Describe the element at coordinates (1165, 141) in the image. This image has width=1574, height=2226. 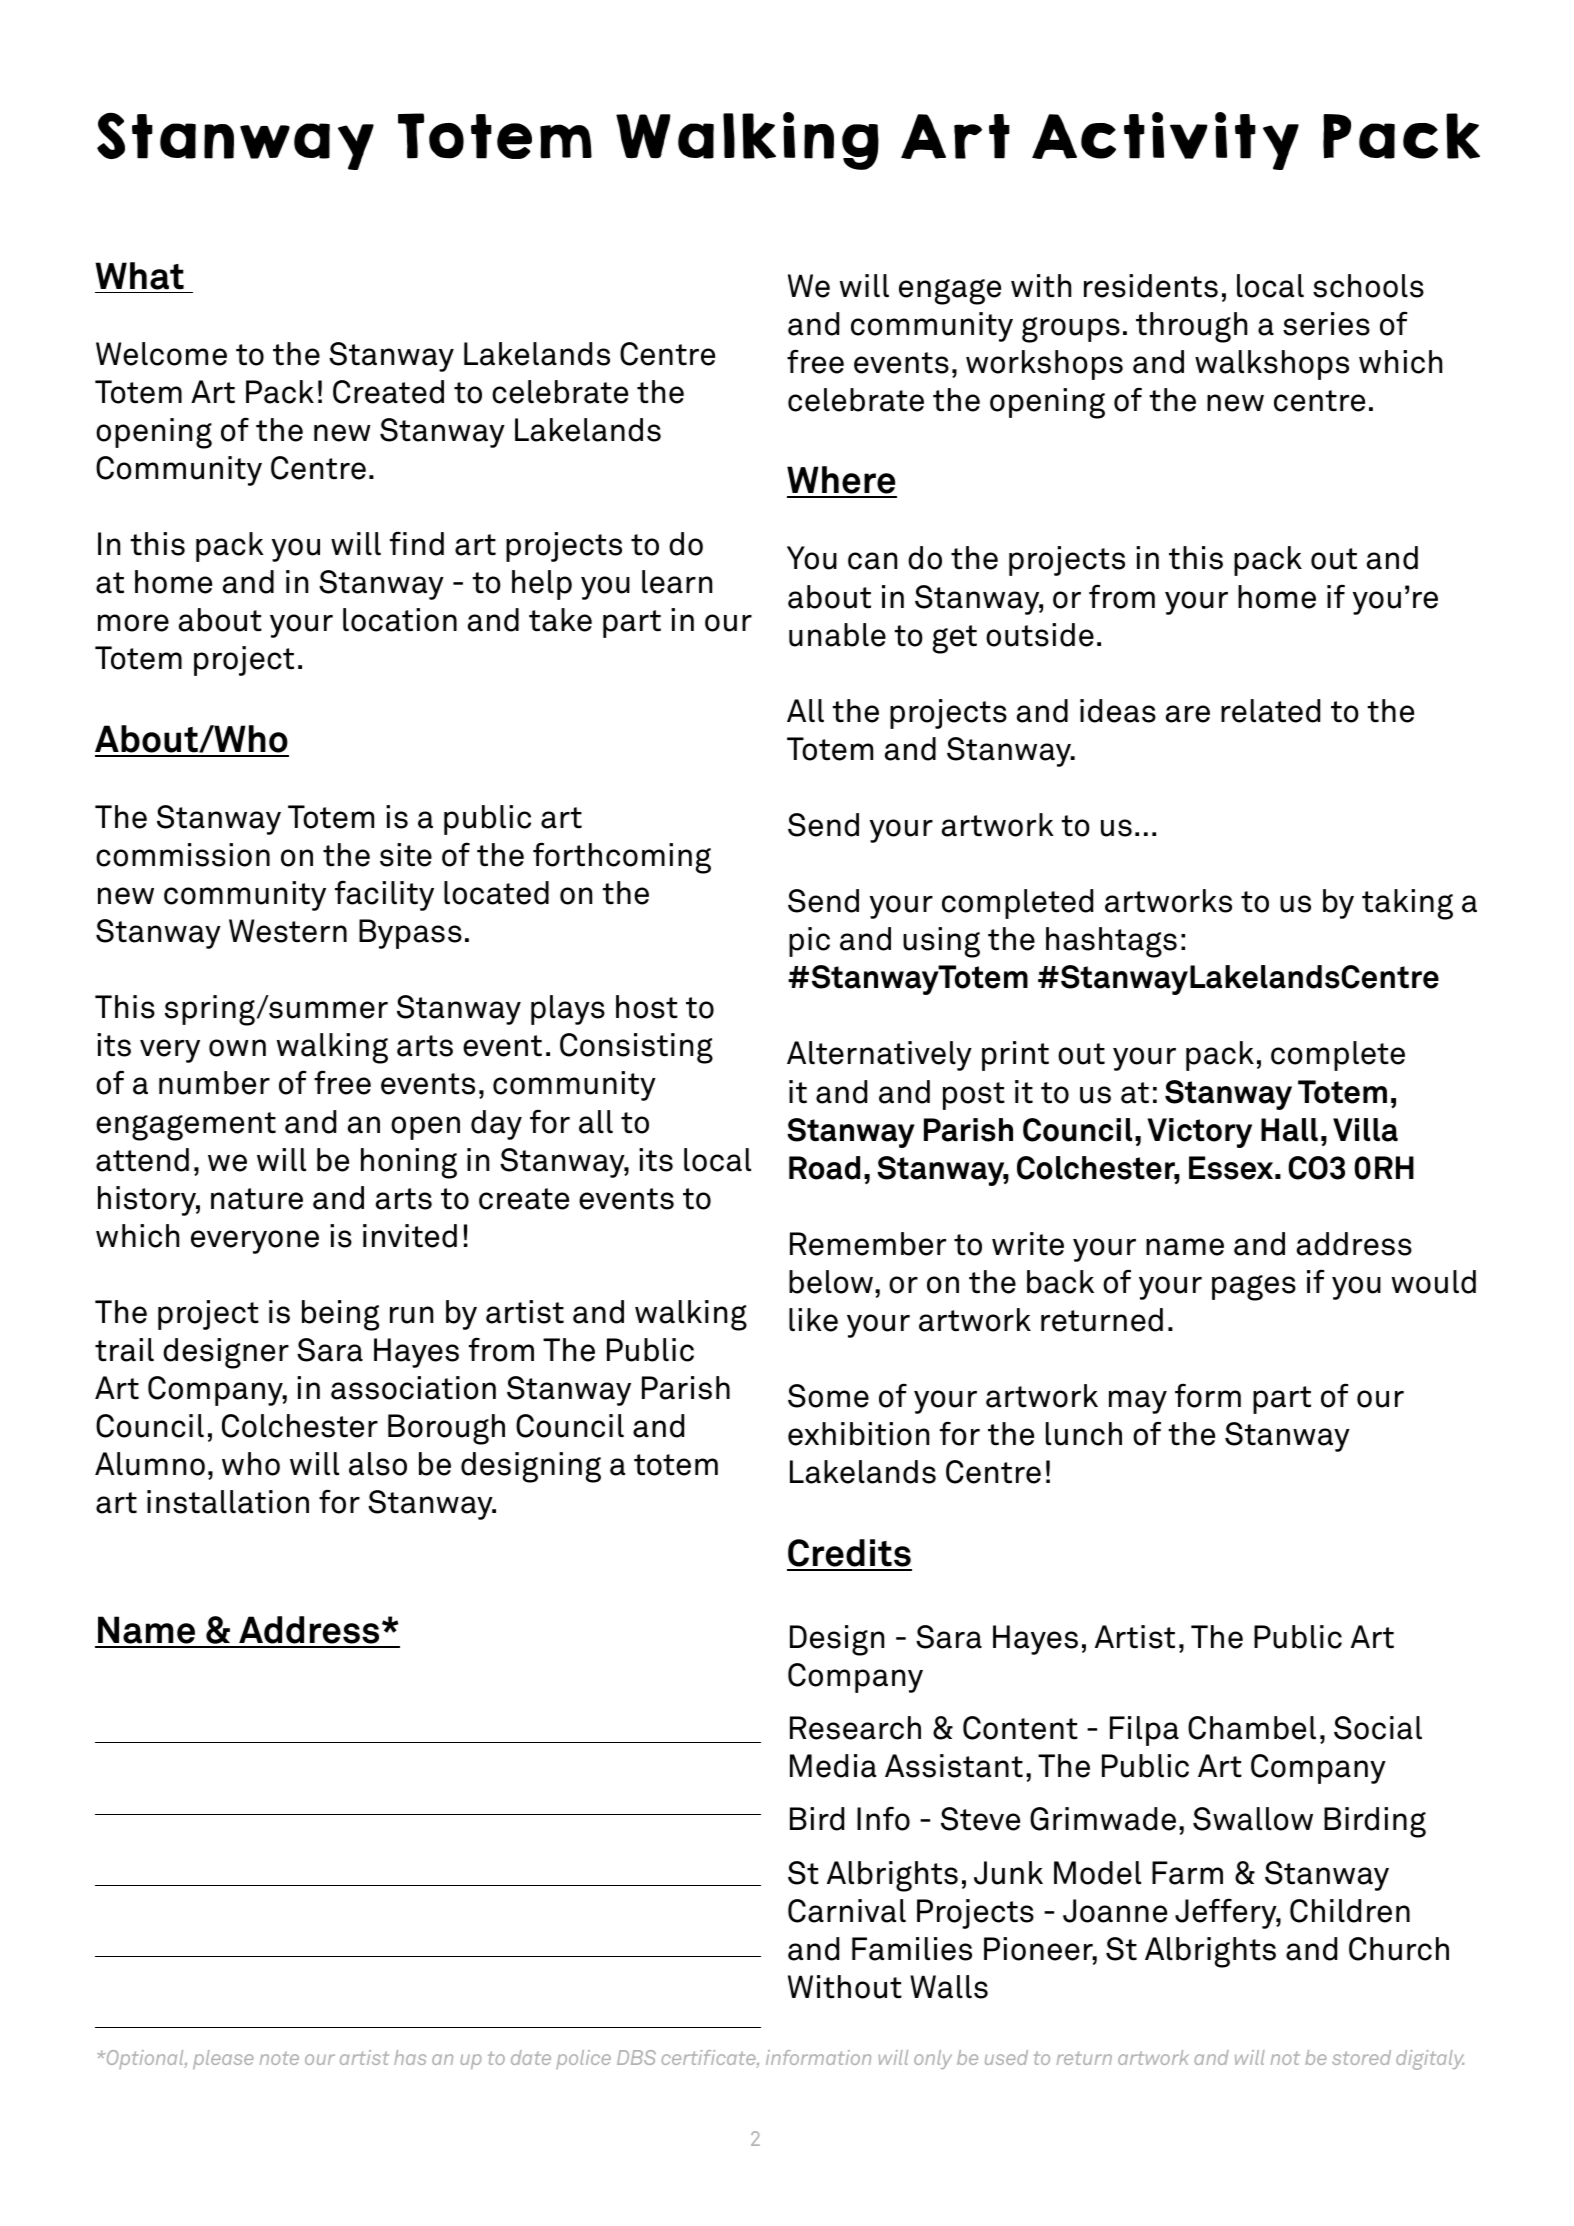
I see `Activity` at that location.
